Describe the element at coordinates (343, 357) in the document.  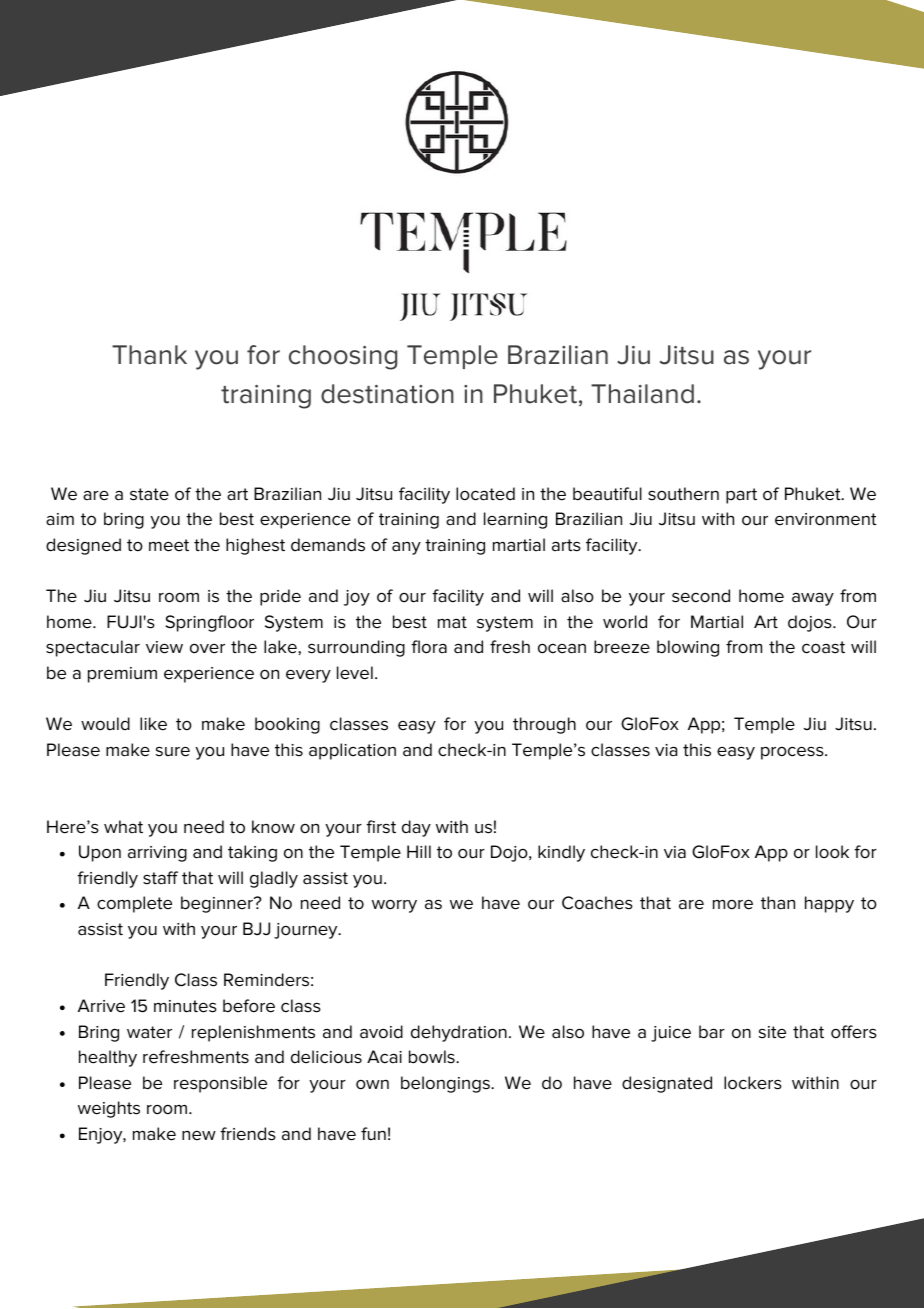
I see `choosing` at that location.
